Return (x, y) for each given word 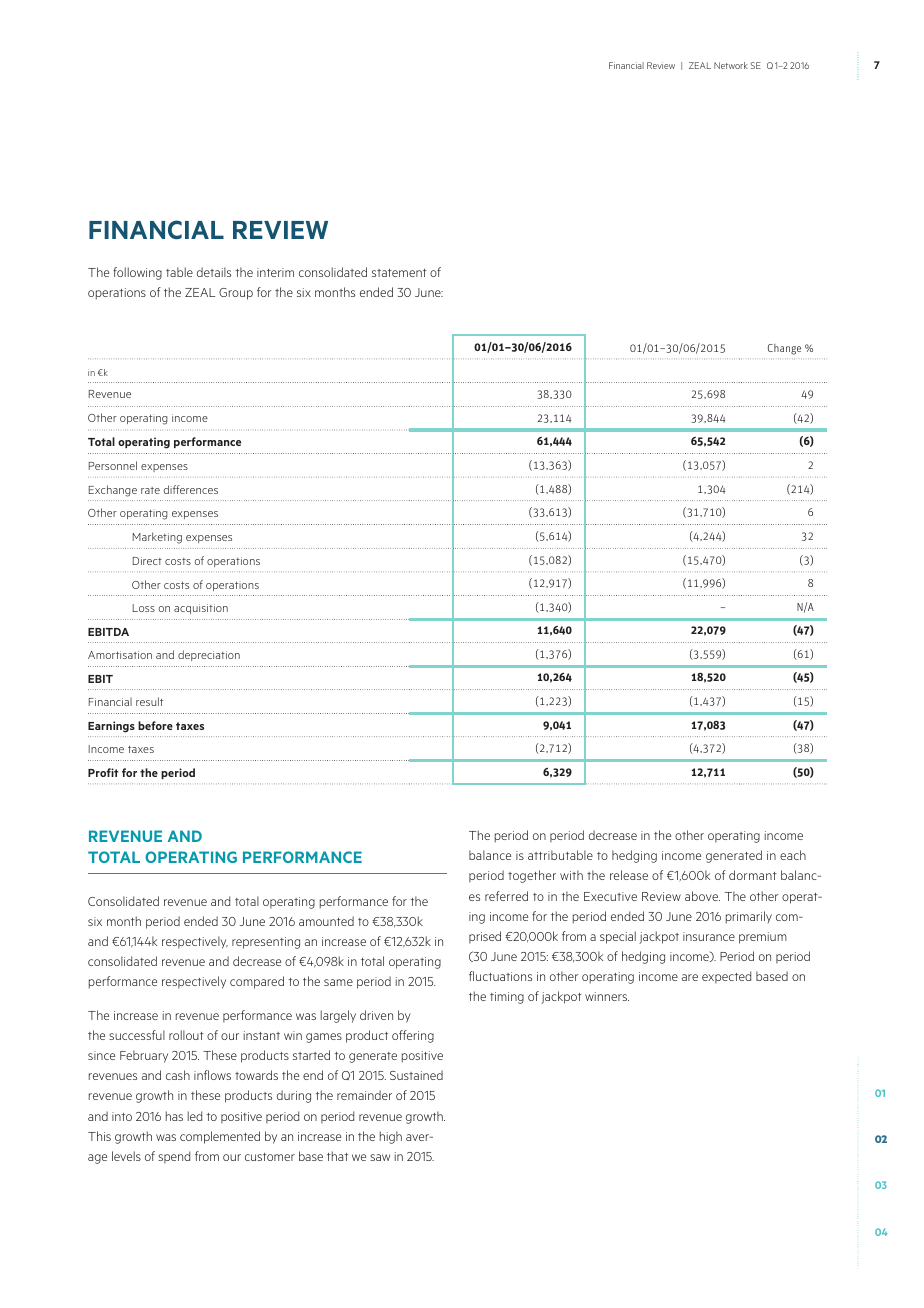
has (174, 1116)
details (214, 272)
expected (726, 977)
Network (731, 65)
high (391, 1137)
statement (399, 273)
